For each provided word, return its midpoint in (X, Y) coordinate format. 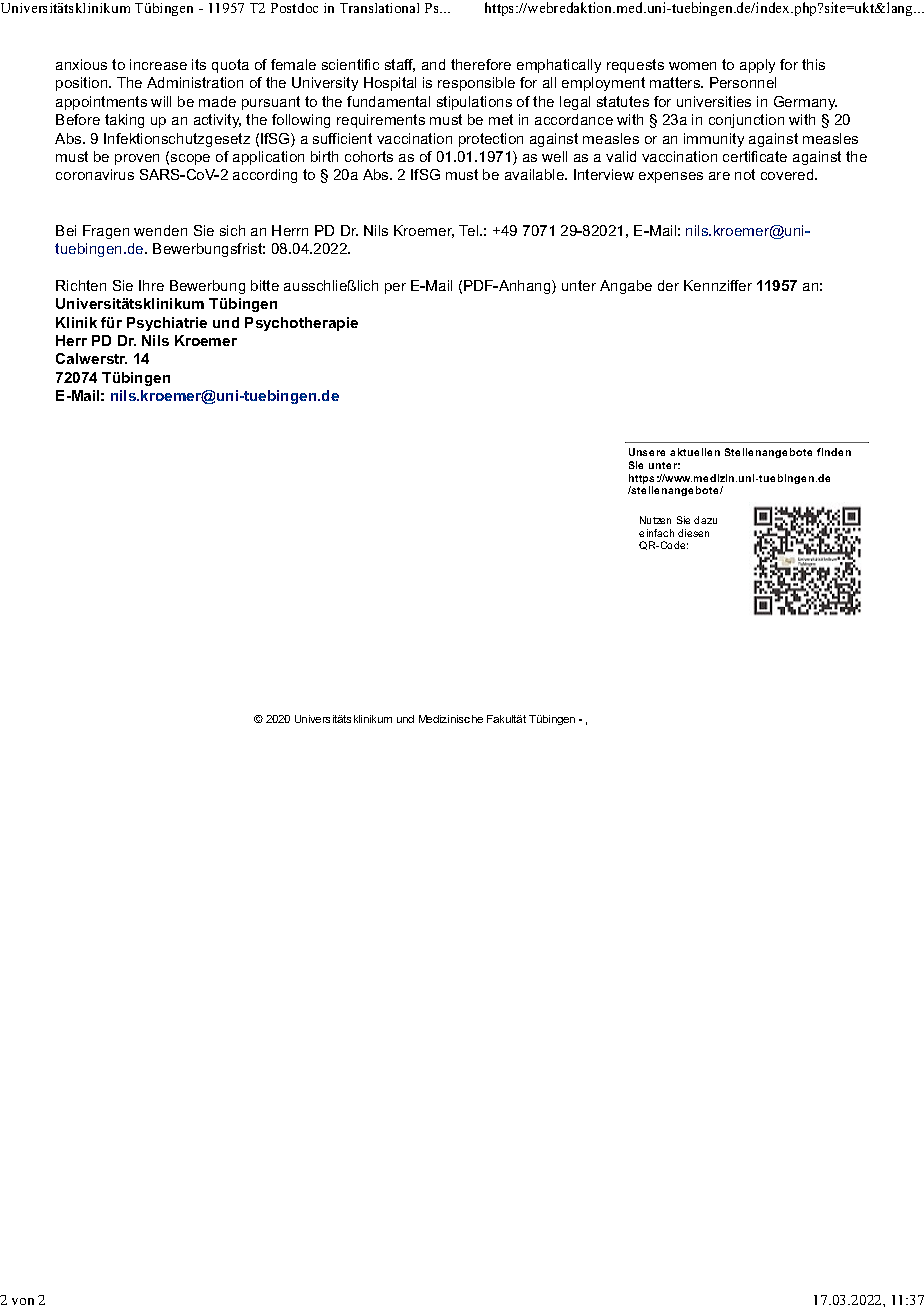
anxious (81, 64)
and (433, 64)
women (692, 66)
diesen (693, 533)
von (23, 1301)
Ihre (151, 285)
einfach (656, 533)
